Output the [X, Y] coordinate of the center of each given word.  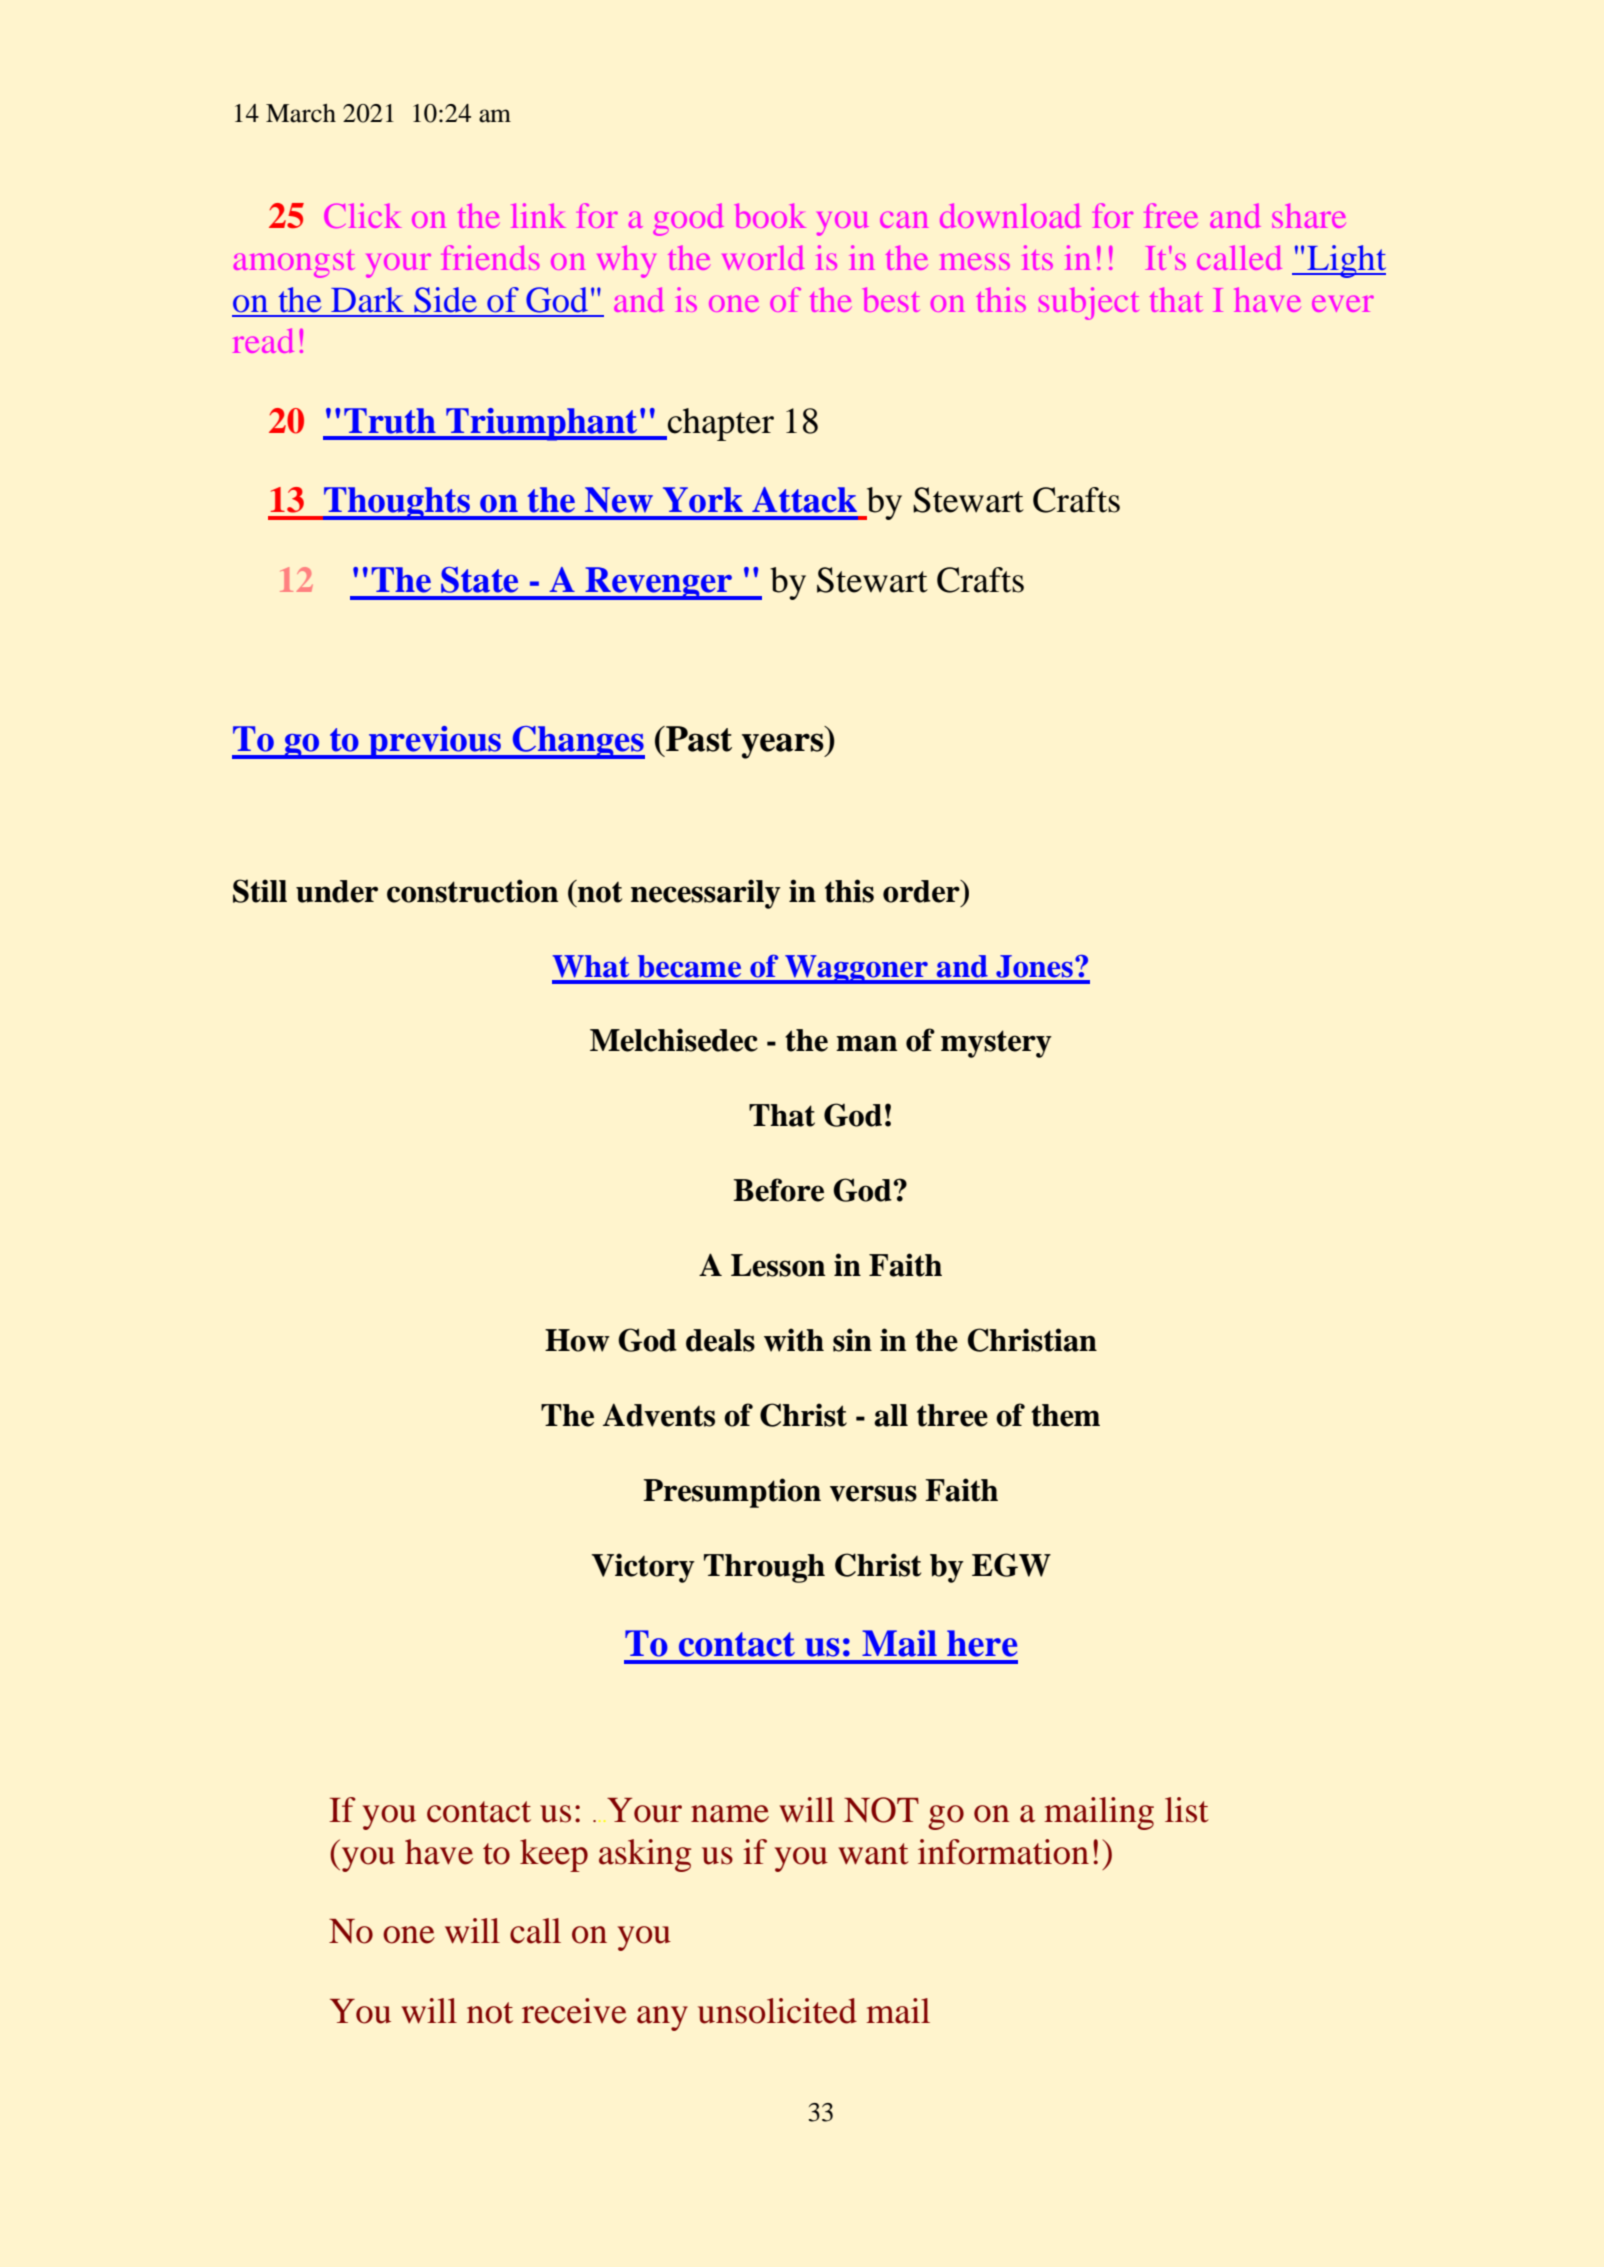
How [577, 1340]
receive [574, 2011]
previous [435, 742]
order [922, 891]
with [794, 1340]
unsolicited [777, 2011]
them [1065, 1415]
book [770, 215]
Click [362, 215]
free [1171, 215]
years [784, 746]
